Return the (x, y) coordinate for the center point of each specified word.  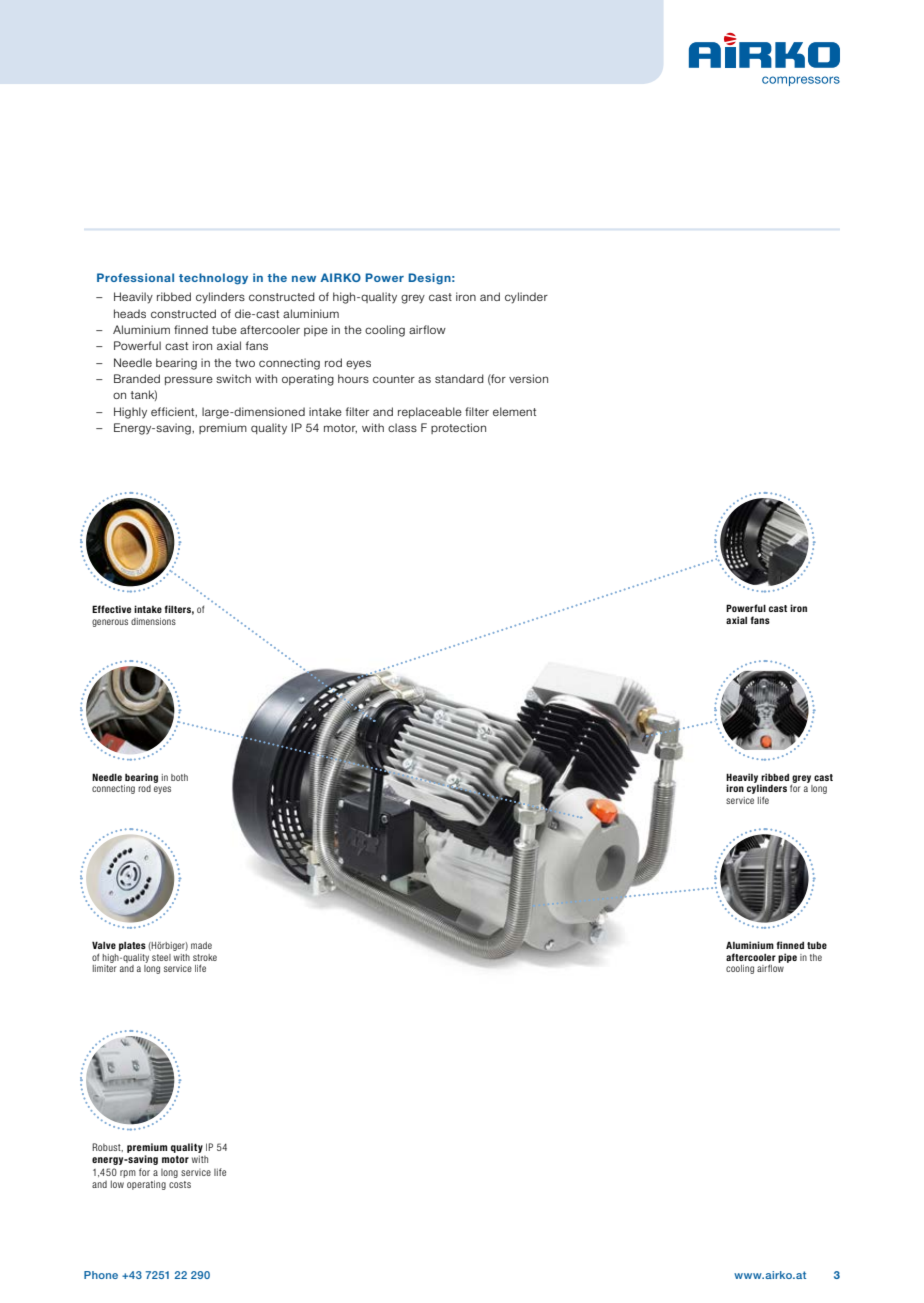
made (201, 945)
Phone (101, 1275)
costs (180, 1184)
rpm (128, 1174)
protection (458, 428)
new (304, 279)
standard (459, 378)
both (179, 777)
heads (130, 313)
